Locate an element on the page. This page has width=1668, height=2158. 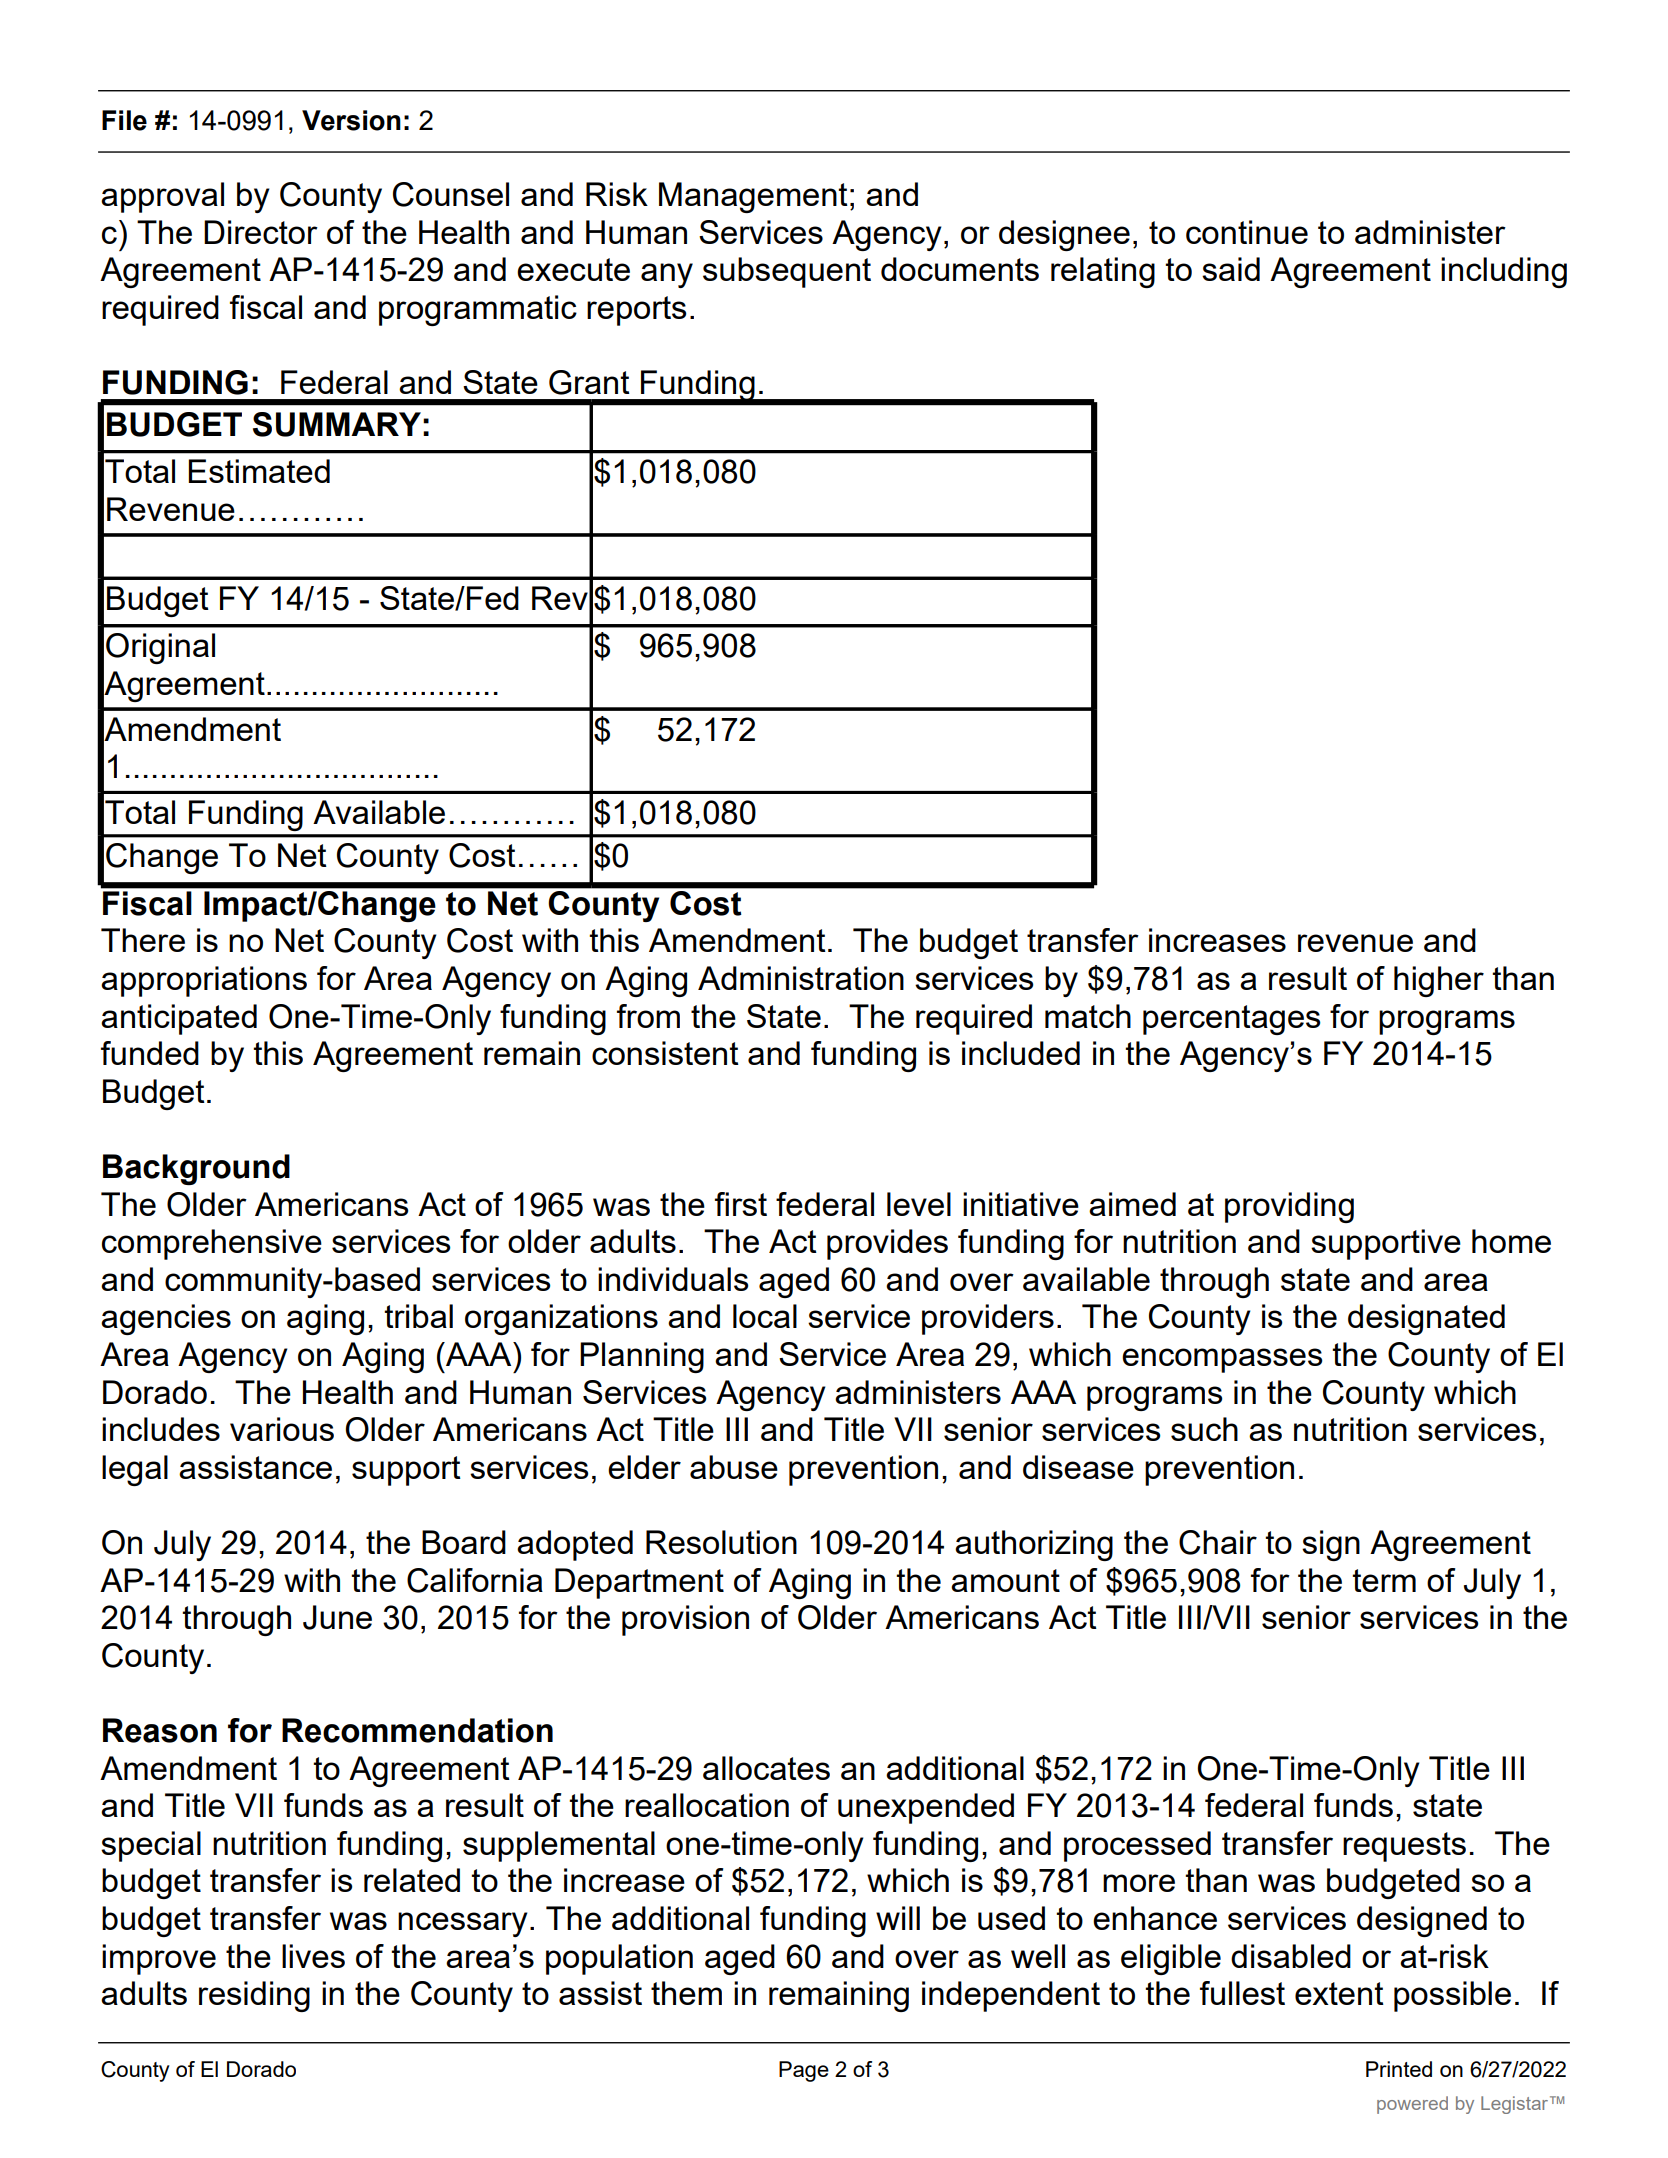
Management is located at coordinates (753, 197).
